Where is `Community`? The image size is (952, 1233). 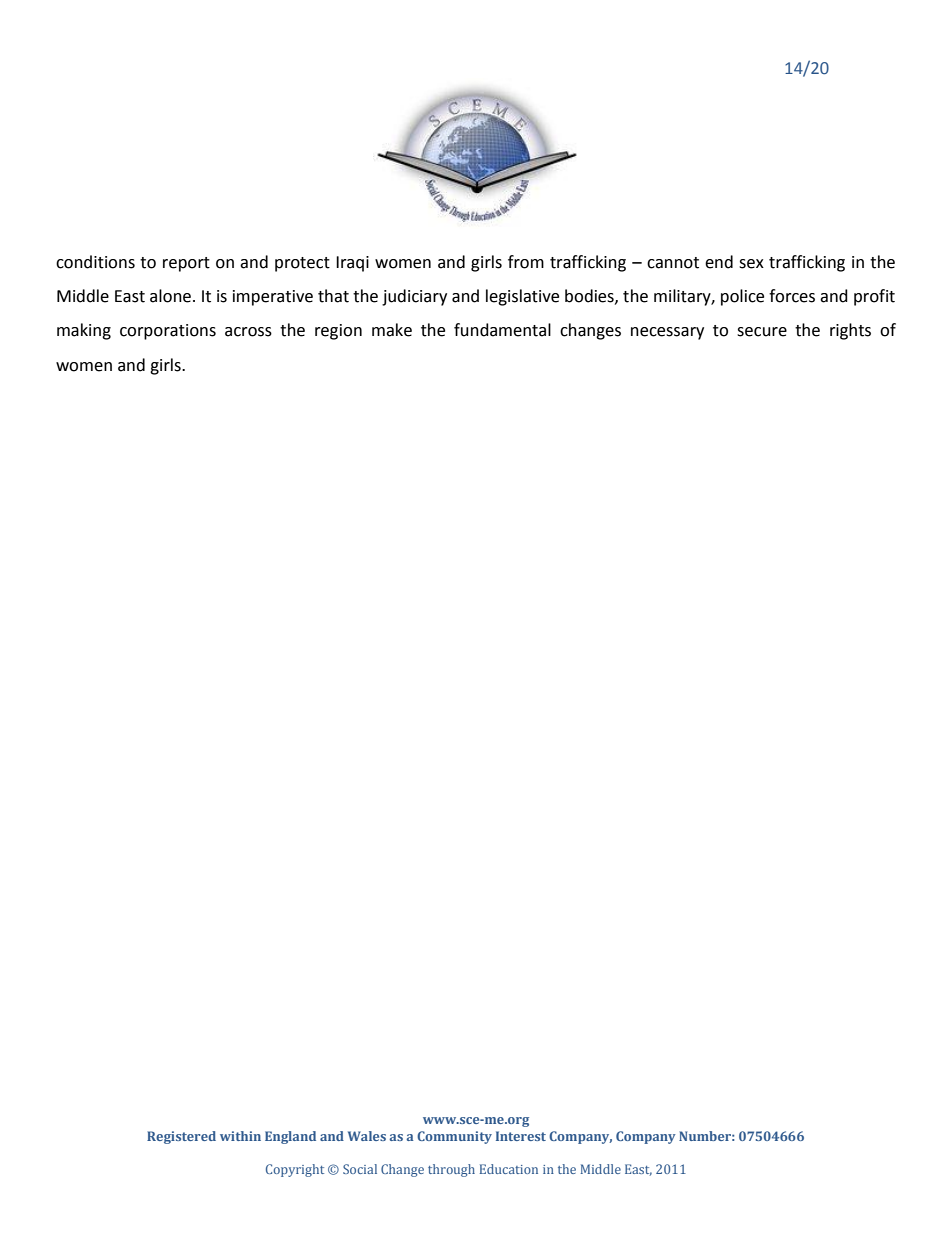 Community is located at coordinates (454, 1137).
